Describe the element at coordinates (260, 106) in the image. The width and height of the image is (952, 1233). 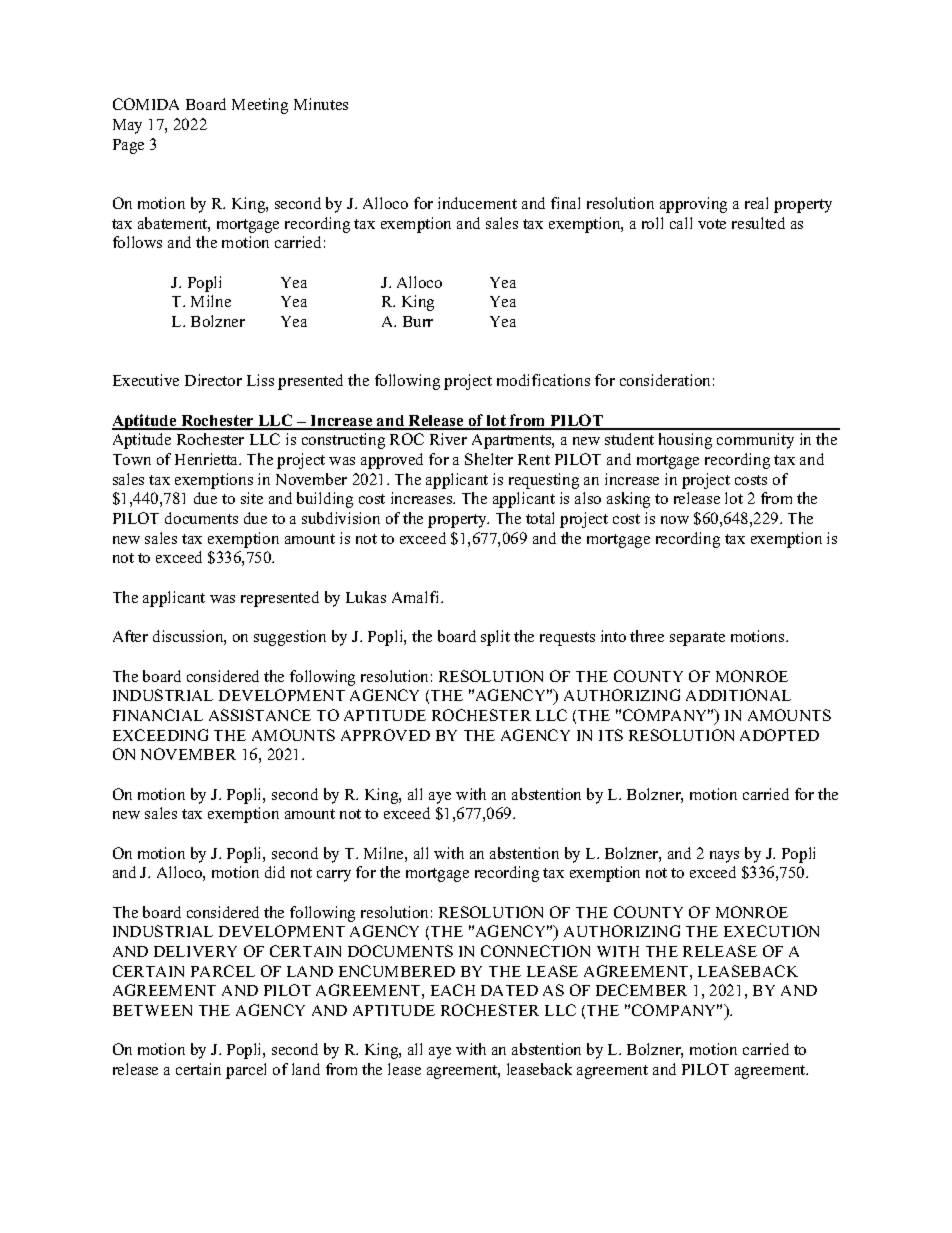
I see `Meeting` at that location.
